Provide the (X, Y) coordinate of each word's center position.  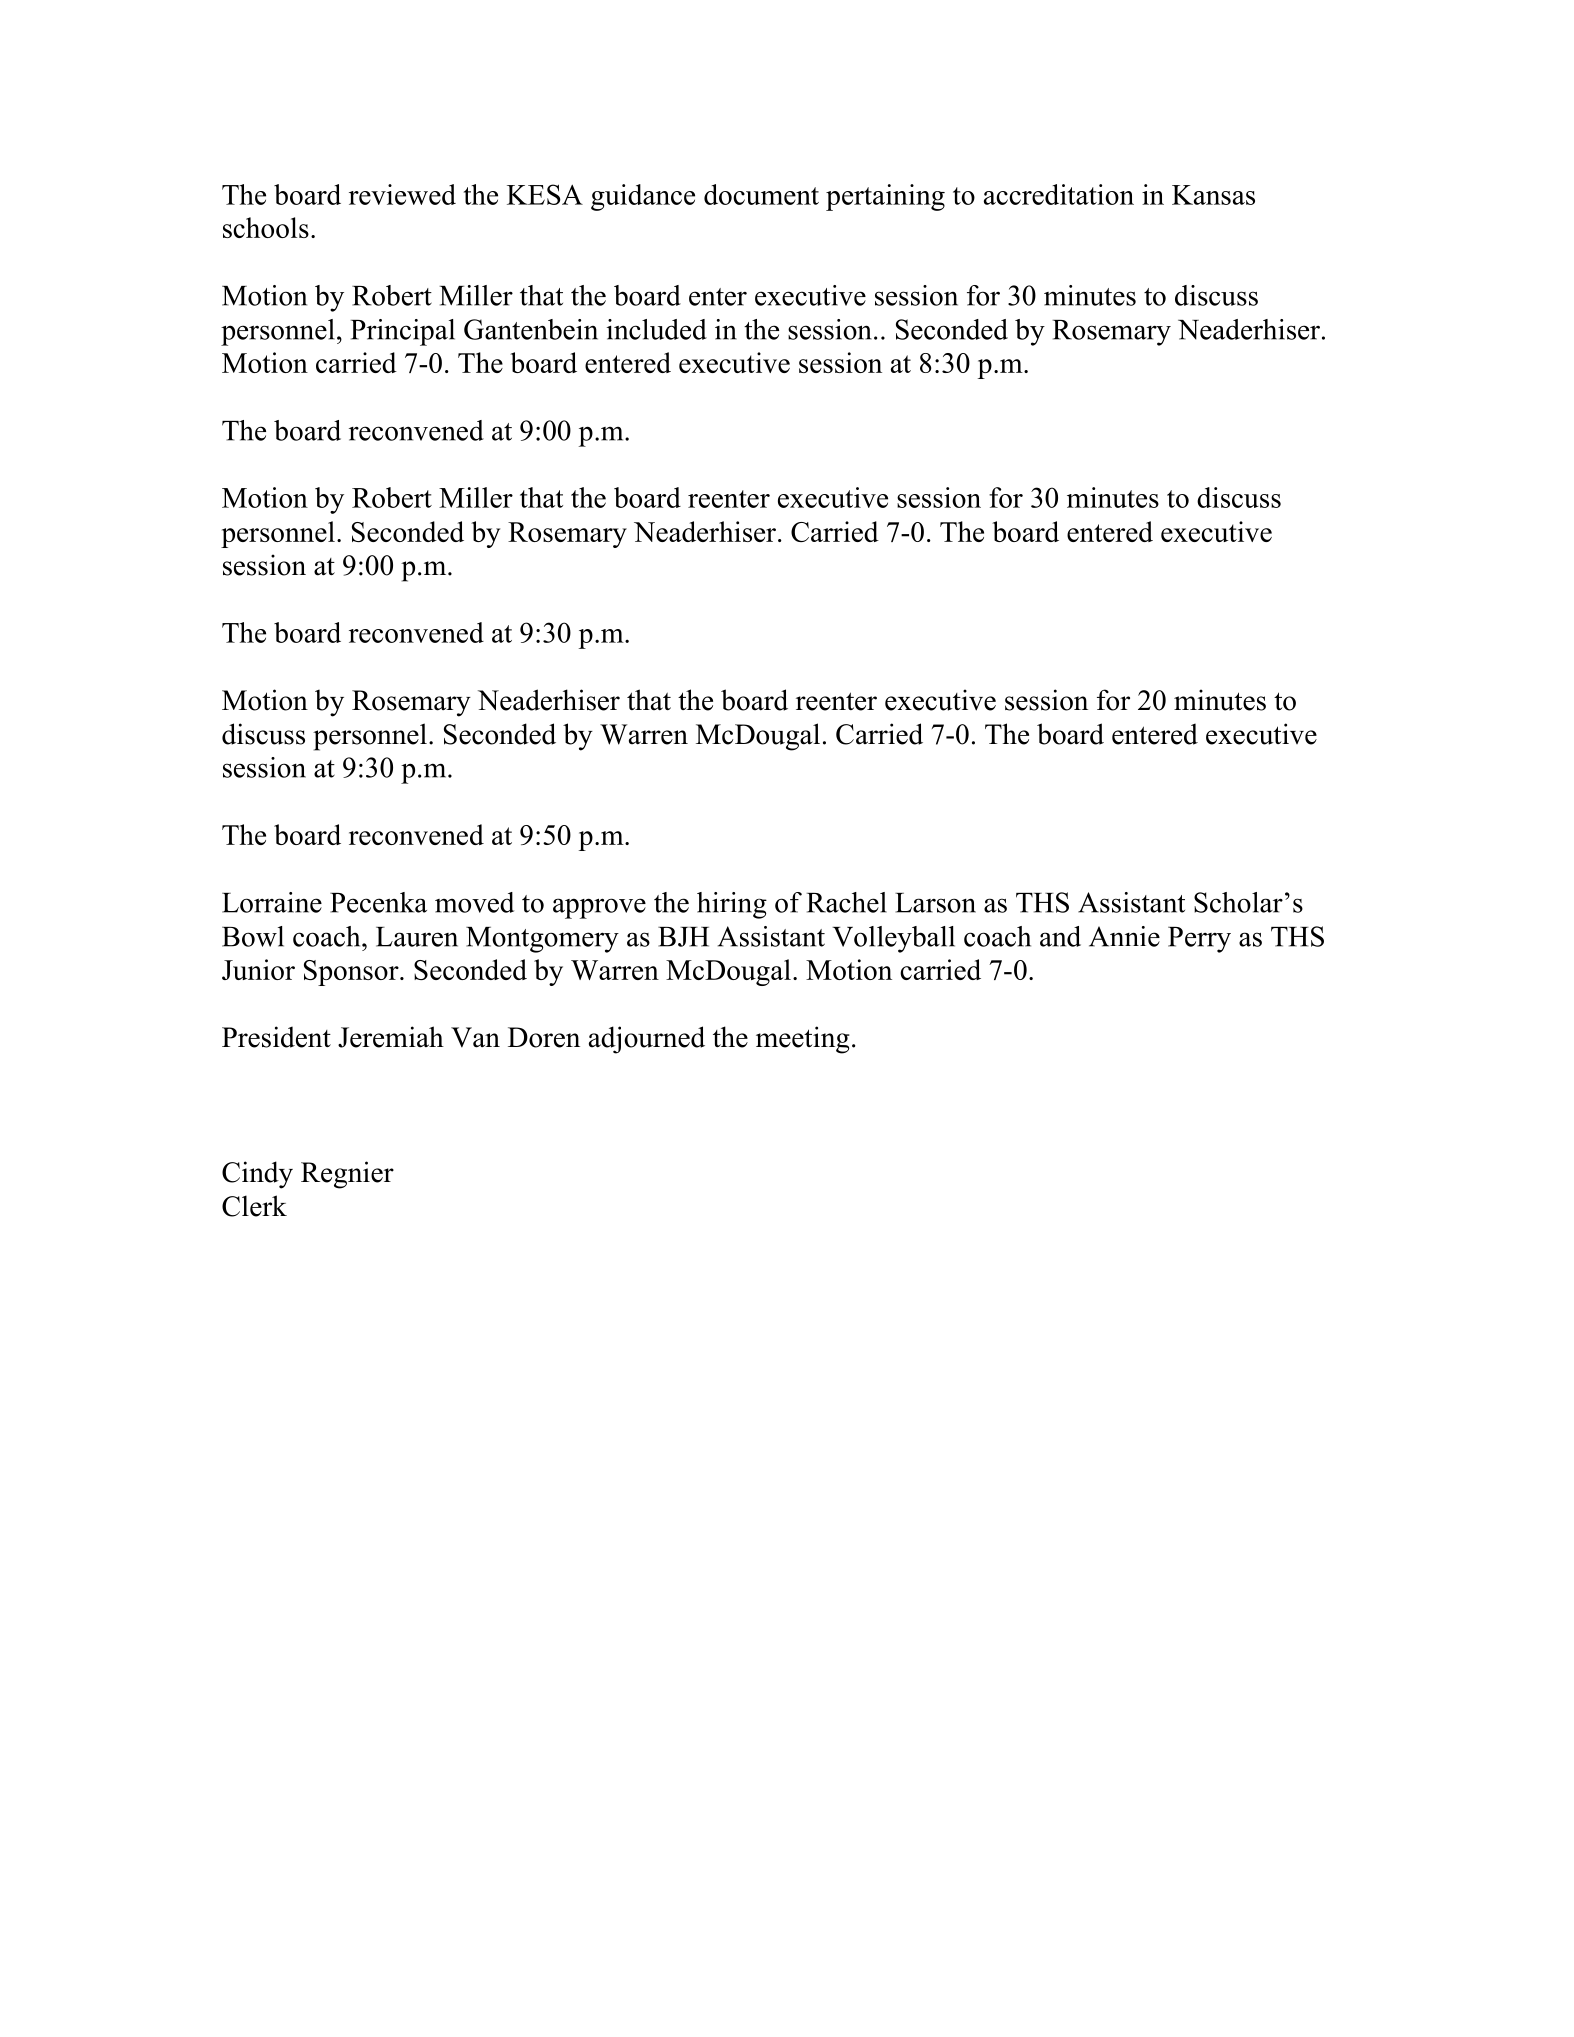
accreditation (1059, 194)
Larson (935, 903)
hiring (732, 905)
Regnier (347, 1175)
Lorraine (272, 902)
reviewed (402, 194)
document (761, 194)
